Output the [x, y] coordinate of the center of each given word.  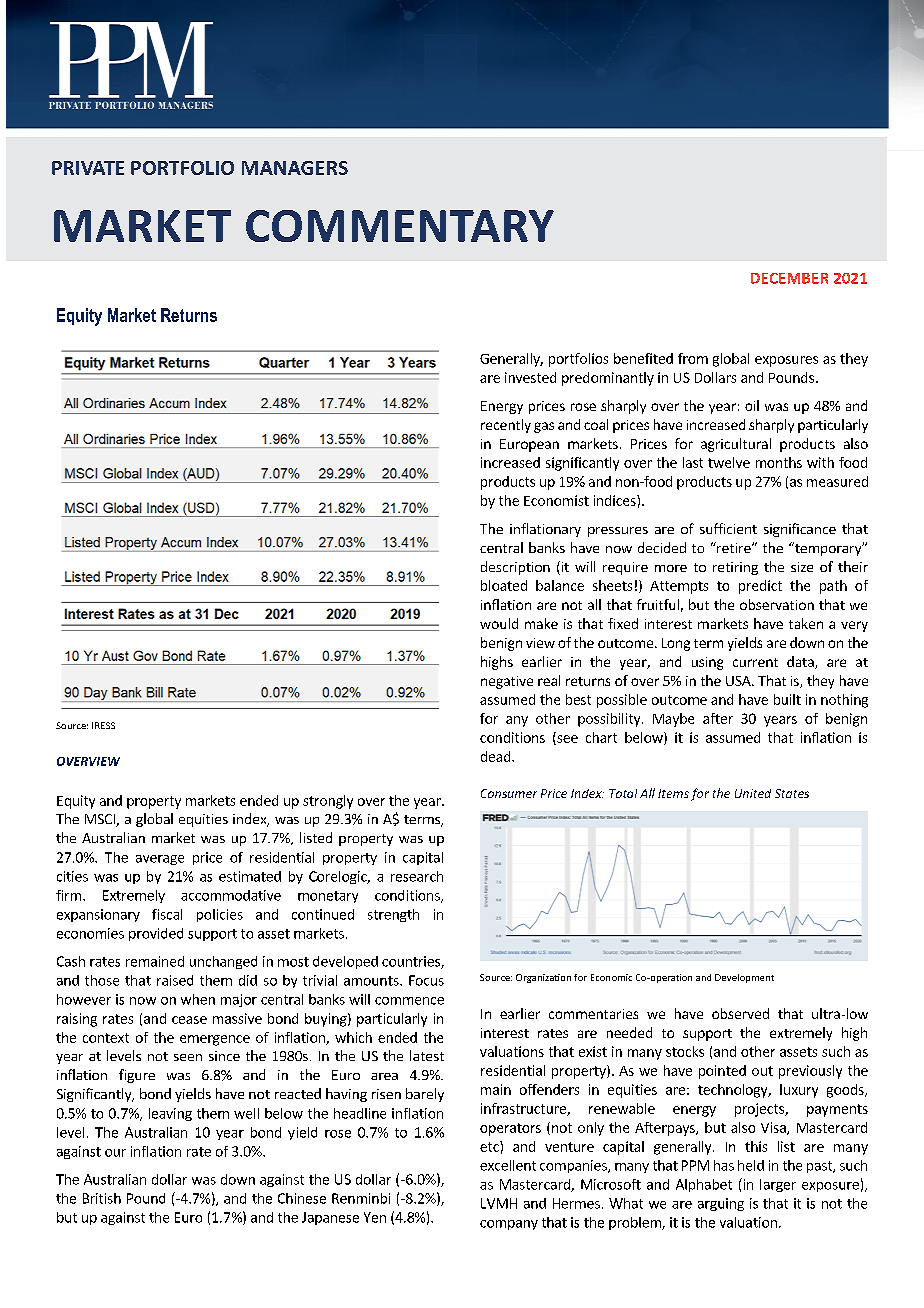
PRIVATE [88, 168]
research [417, 876]
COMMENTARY [400, 226]
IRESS [103, 725]
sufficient [728, 528]
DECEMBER [789, 278]
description [515, 568]
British [102, 1198]
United [753, 793]
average [160, 860]
